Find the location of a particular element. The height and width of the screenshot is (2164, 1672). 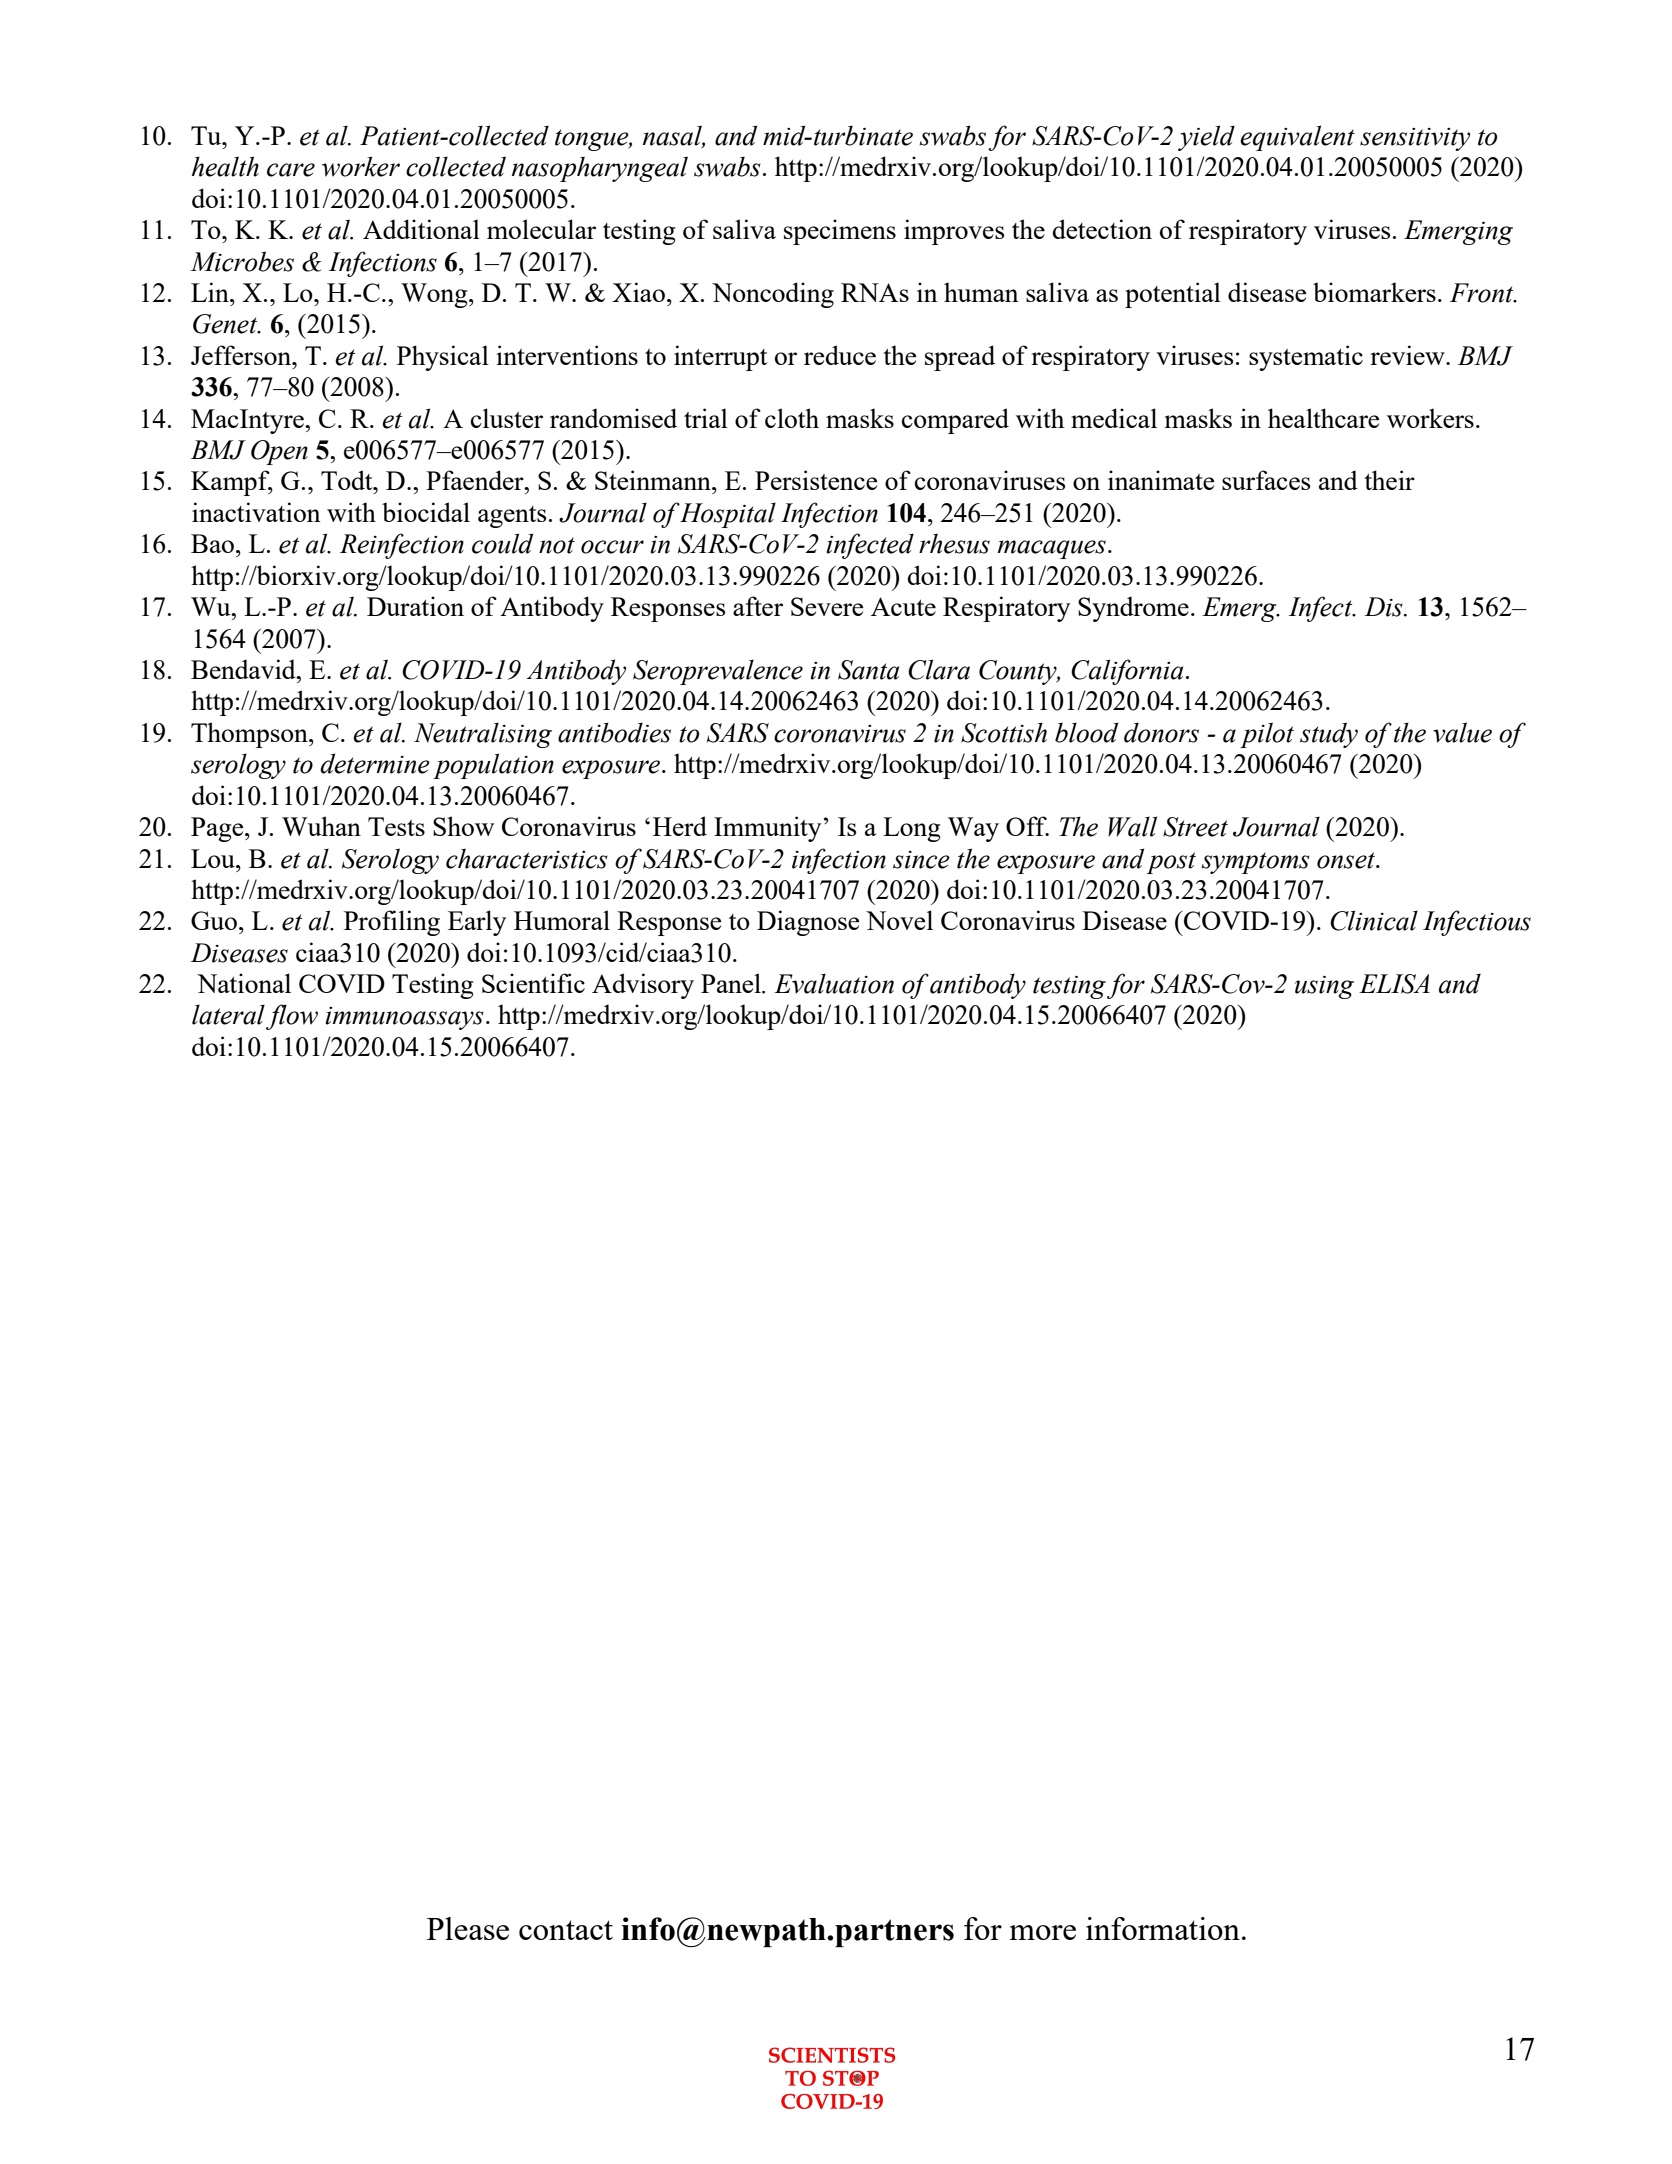

using is located at coordinates (1324, 987).
